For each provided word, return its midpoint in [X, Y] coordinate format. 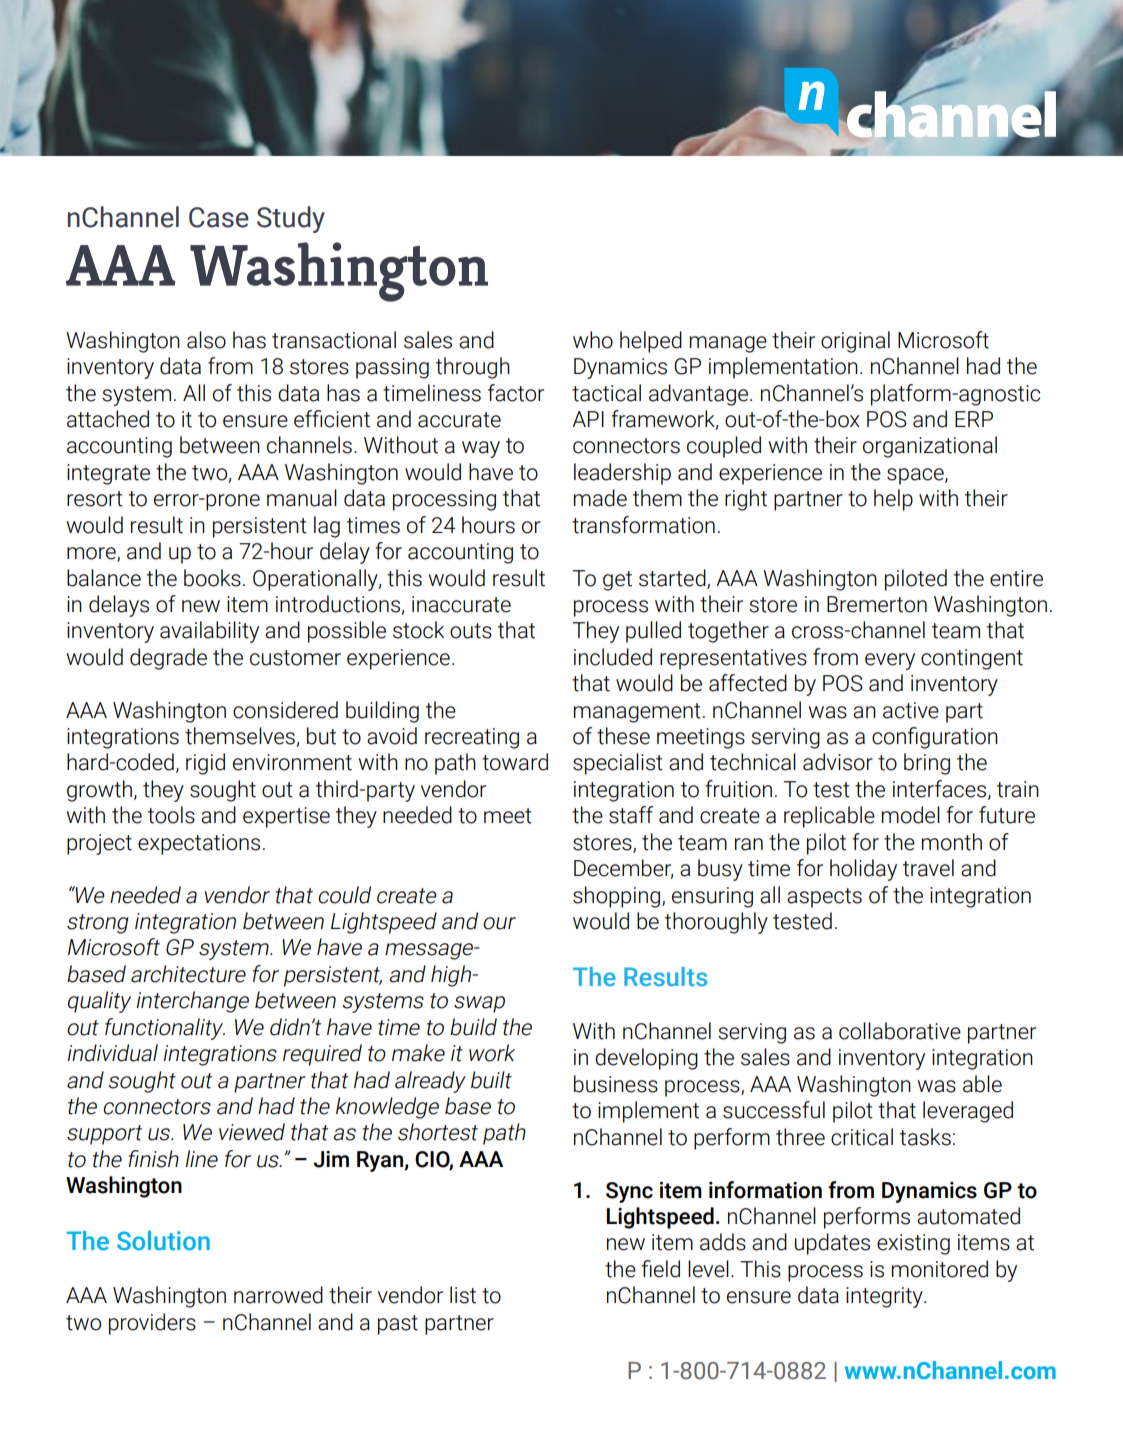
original [855, 342]
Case [219, 217]
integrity [885, 1297]
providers [152, 1324]
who [593, 340]
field [661, 1269]
